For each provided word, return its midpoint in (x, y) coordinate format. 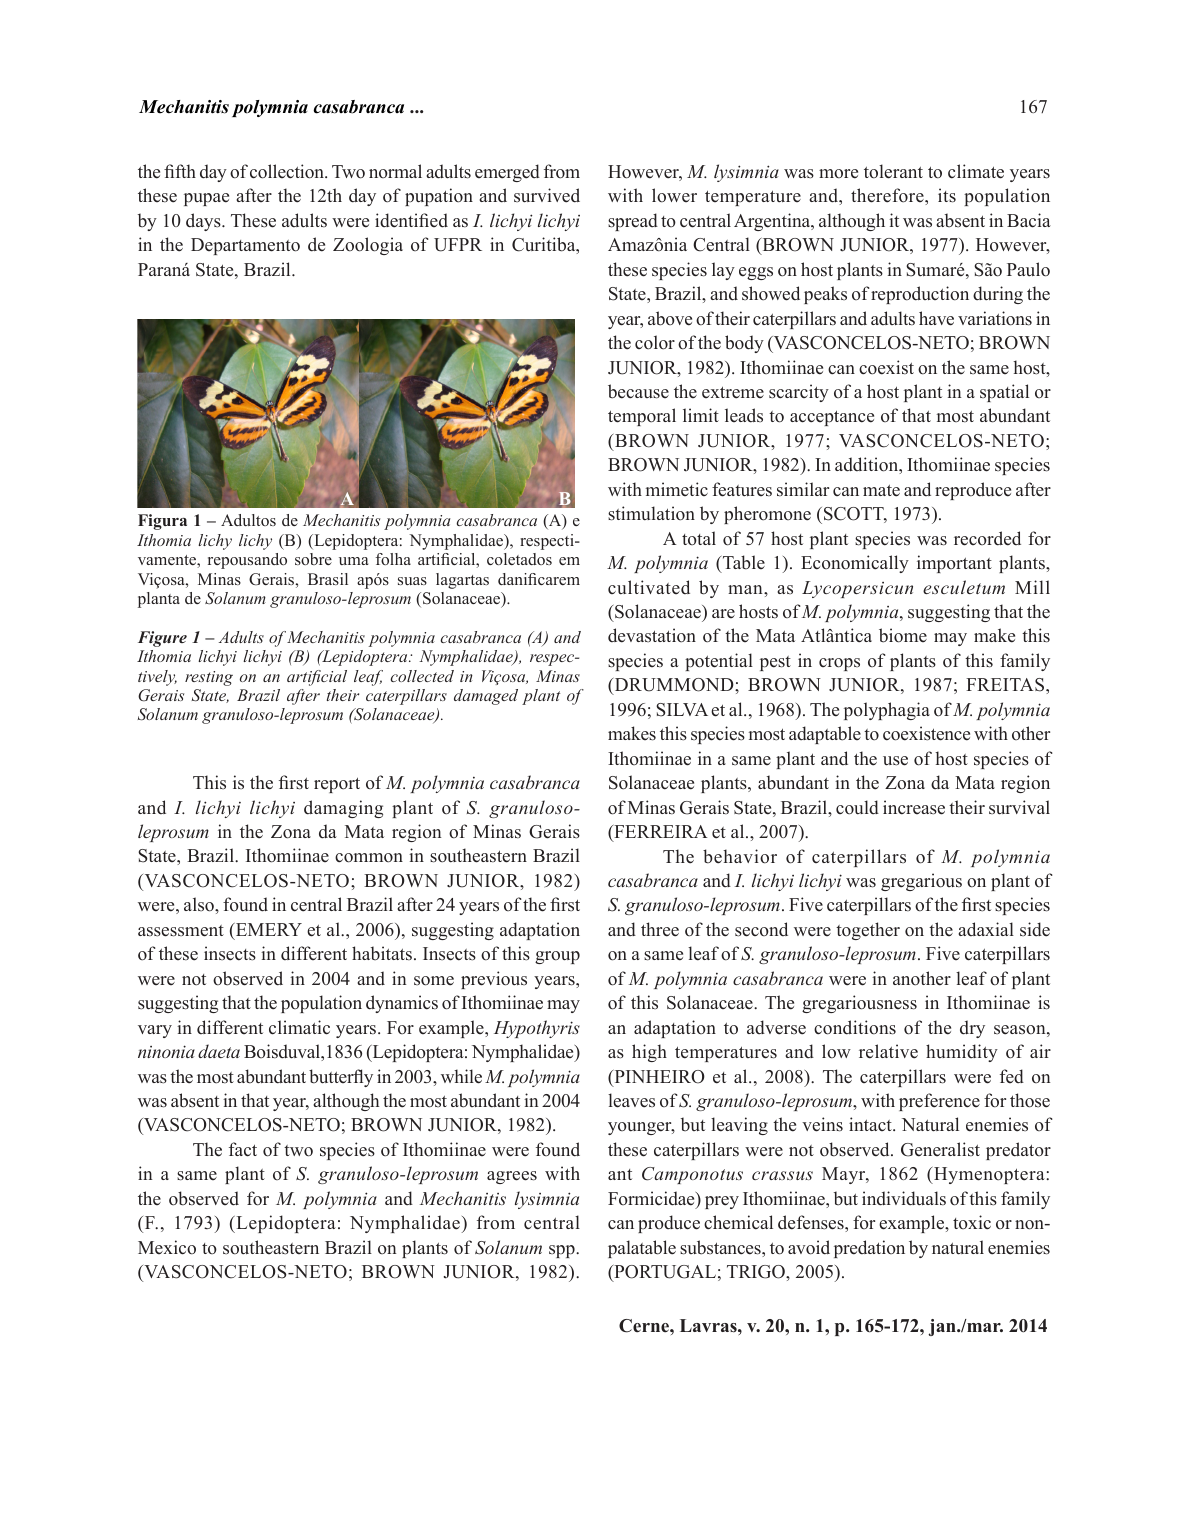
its (947, 195)
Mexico (167, 1247)
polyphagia (887, 711)
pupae (206, 199)
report (337, 785)
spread (633, 222)
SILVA (682, 710)
